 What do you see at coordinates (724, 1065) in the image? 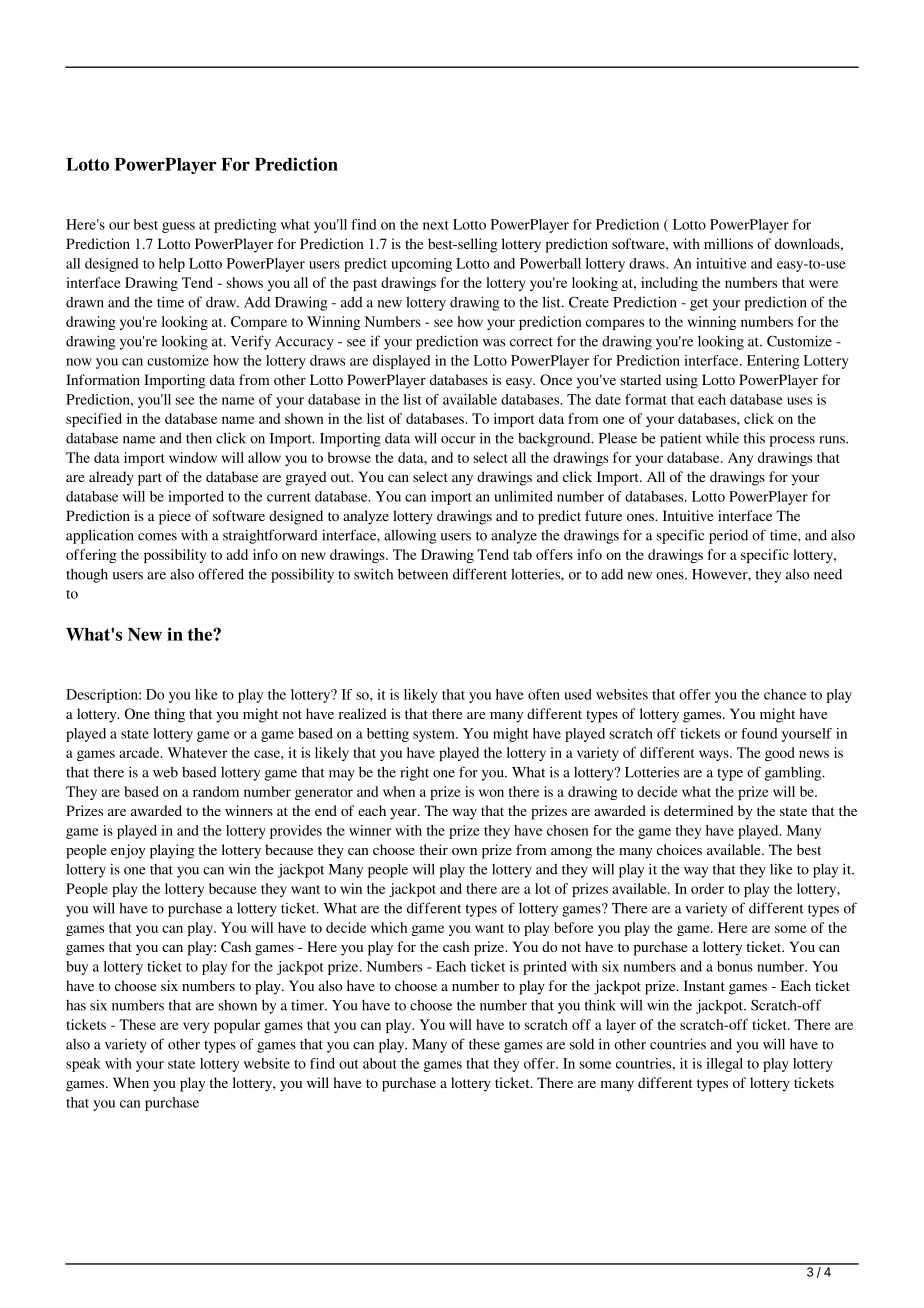
I see `illegal` at bounding box center [724, 1065].
